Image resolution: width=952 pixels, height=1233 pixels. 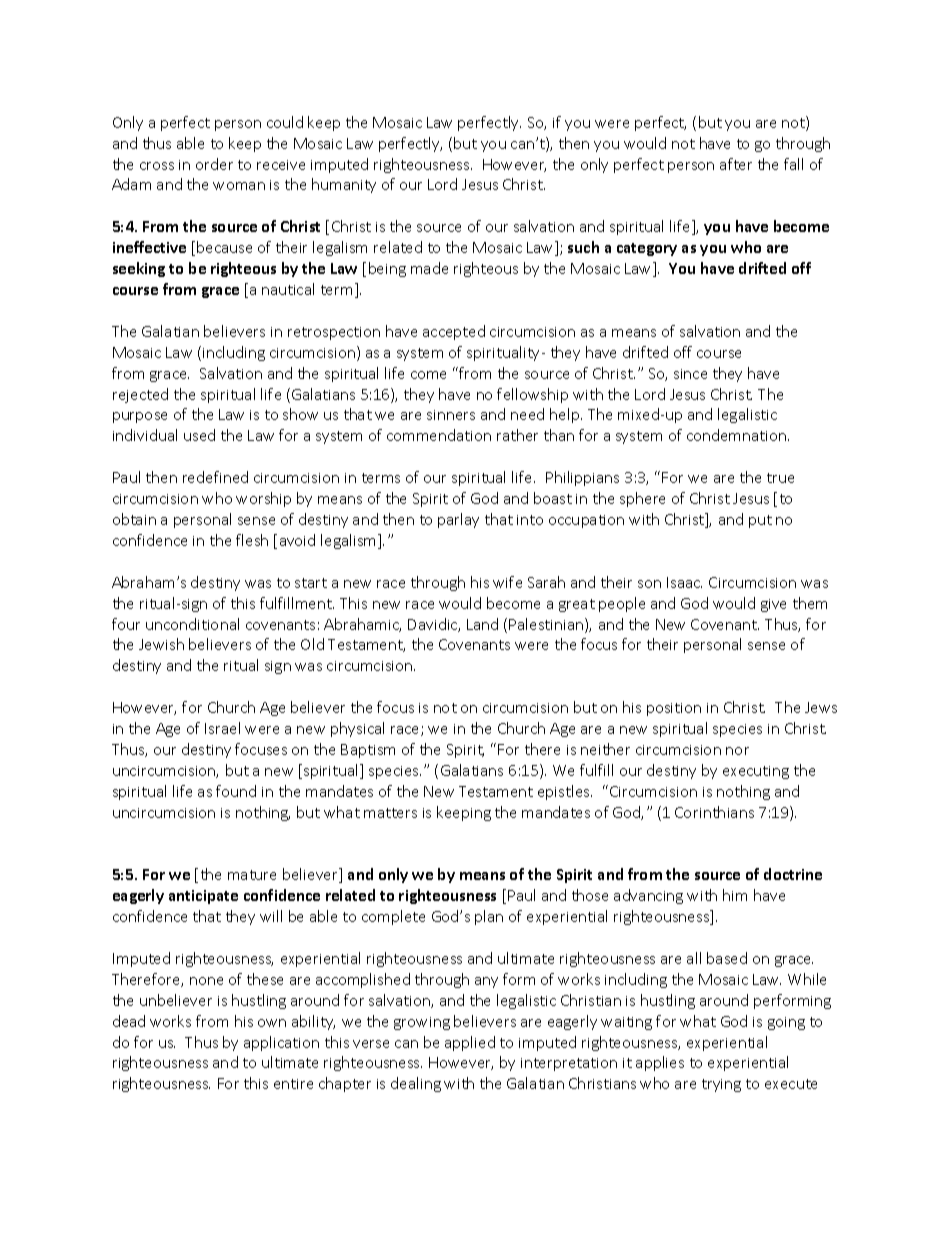 I want to click on unconditional, so click(x=192, y=624).
